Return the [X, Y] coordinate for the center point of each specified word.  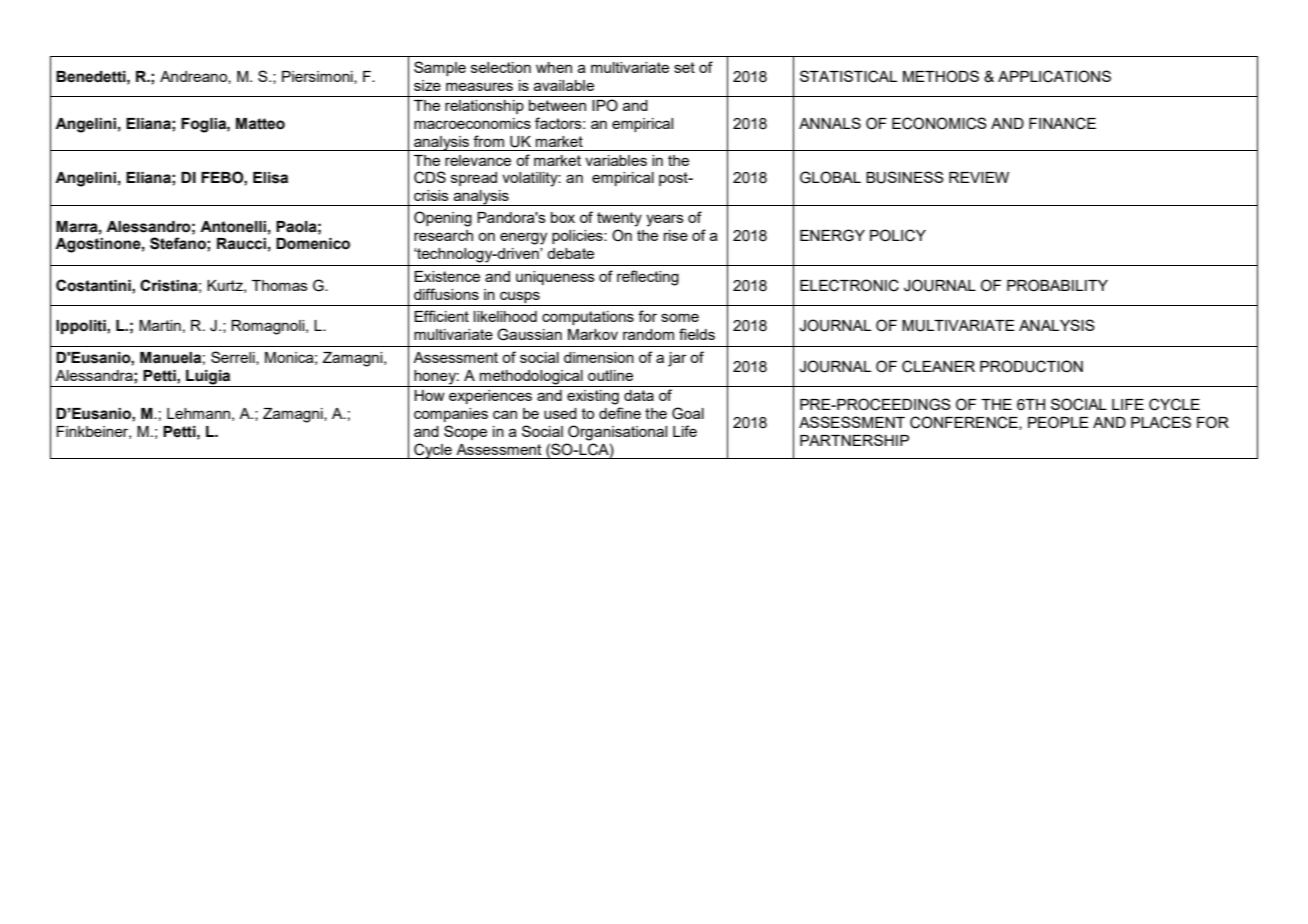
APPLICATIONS [1054, 76]
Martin [160, 325]
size [427, 85]
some [680, 317]
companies [451, 415]
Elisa [270, 178]
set [684, 67]
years [665, 220]
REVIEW [979, 177]
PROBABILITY [1057, 285]
